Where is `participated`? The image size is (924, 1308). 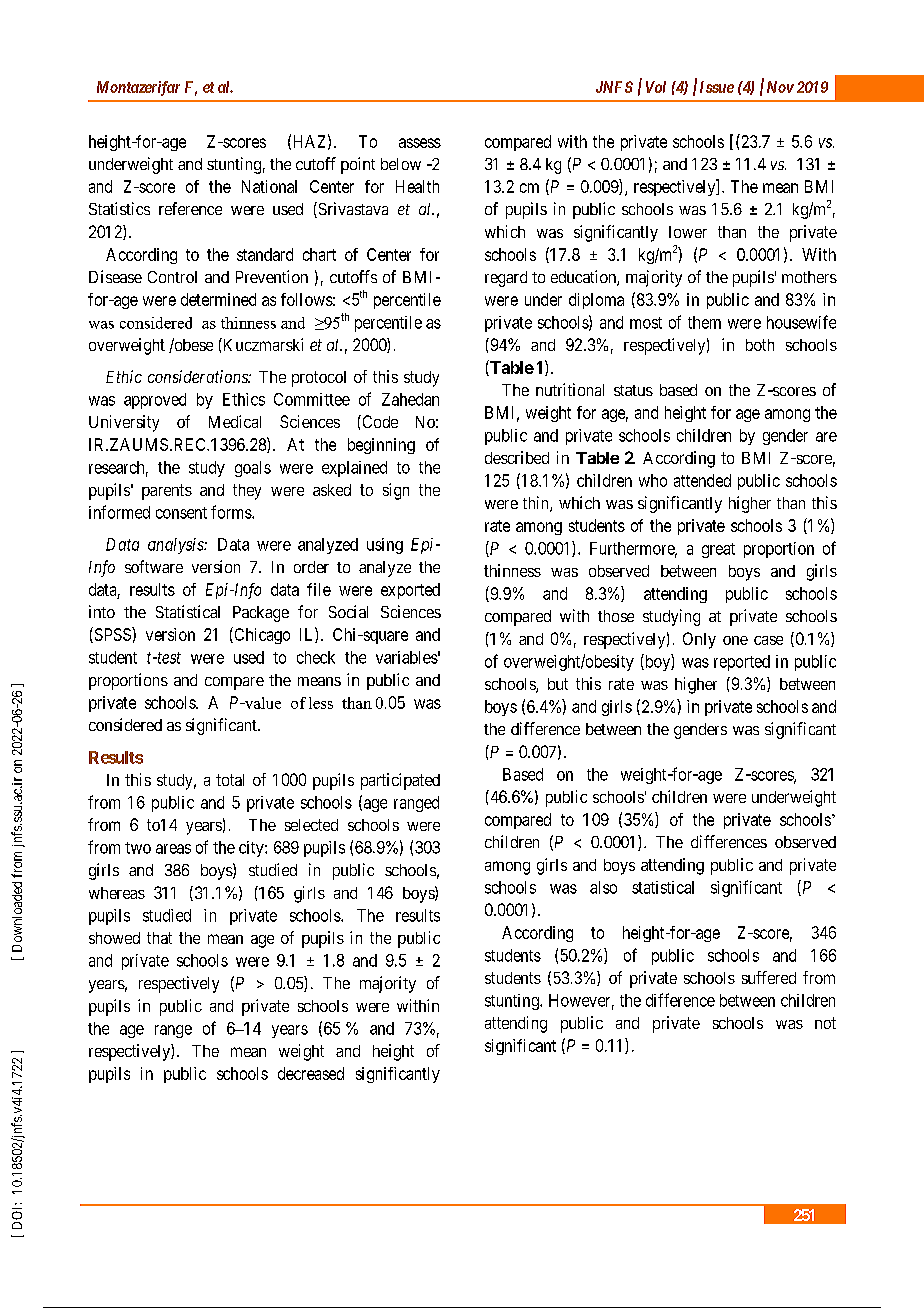 participated is located at coordinates (400, 781).
